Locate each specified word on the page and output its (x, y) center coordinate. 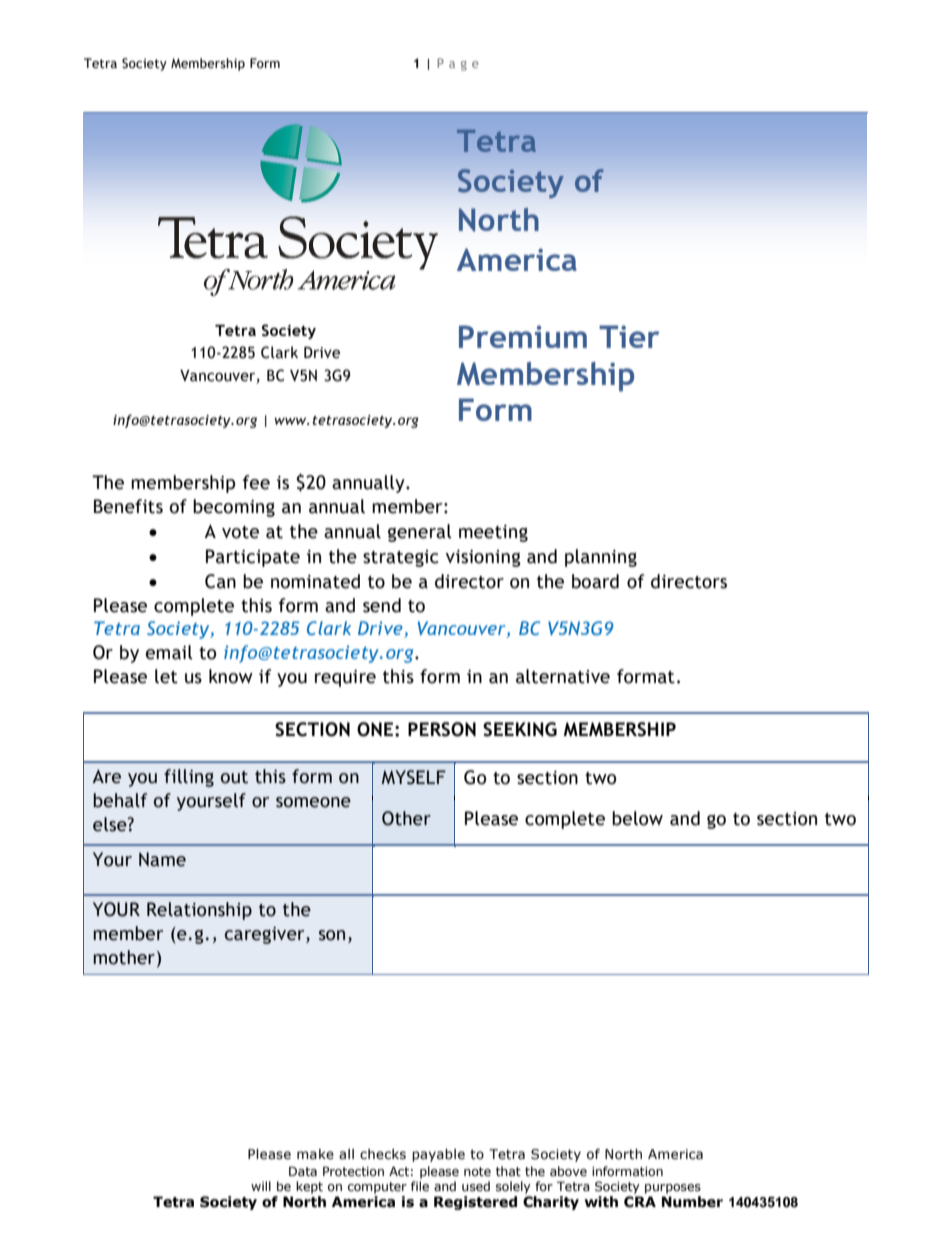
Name (162, 859)
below (637, 818)
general (420, 533)
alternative (563, 676)
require (345, 678)
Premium (523, 336)
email (169, 652)
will (261, 1186)
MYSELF (414, 777)
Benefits (128, 506)
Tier (629, 336)
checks (383, 1154)
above (568, 1171)
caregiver (266, 935)
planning (601, 558)
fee (256, 482)
